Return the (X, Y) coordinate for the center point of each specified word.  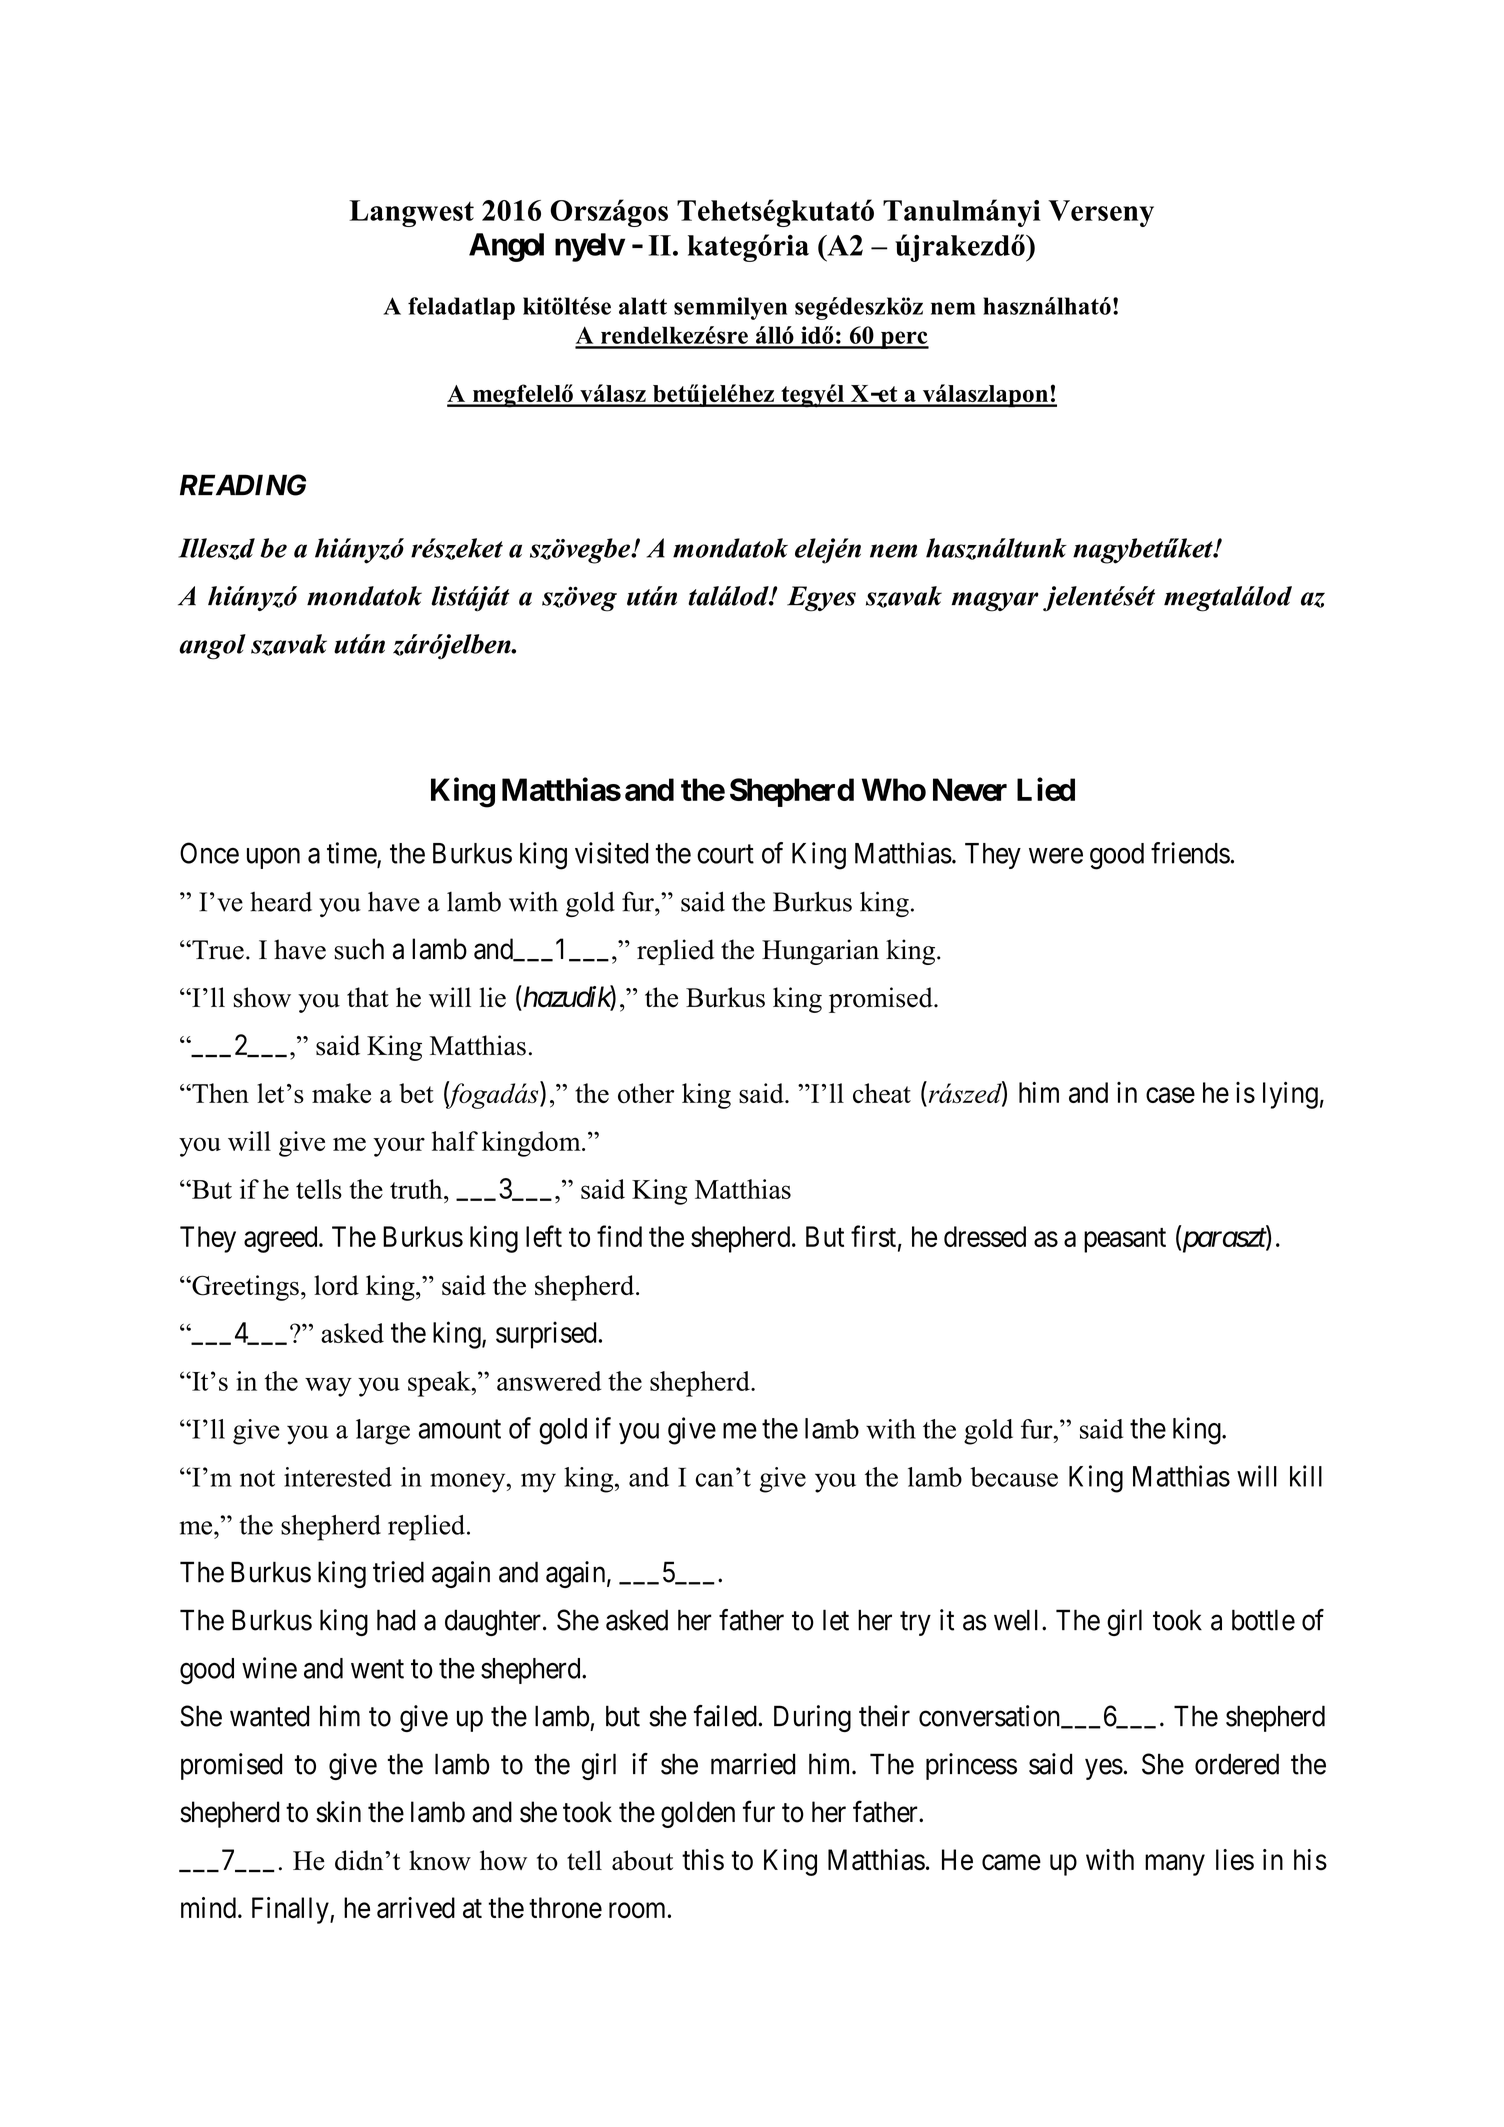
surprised (546, 1335)
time (352, 854)
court (725, 854)
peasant (1125, 1240)
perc (903, 340)
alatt (643, 306)
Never (970, 789)
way (328, 1387)
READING (243, 485)
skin (338, 1812)
